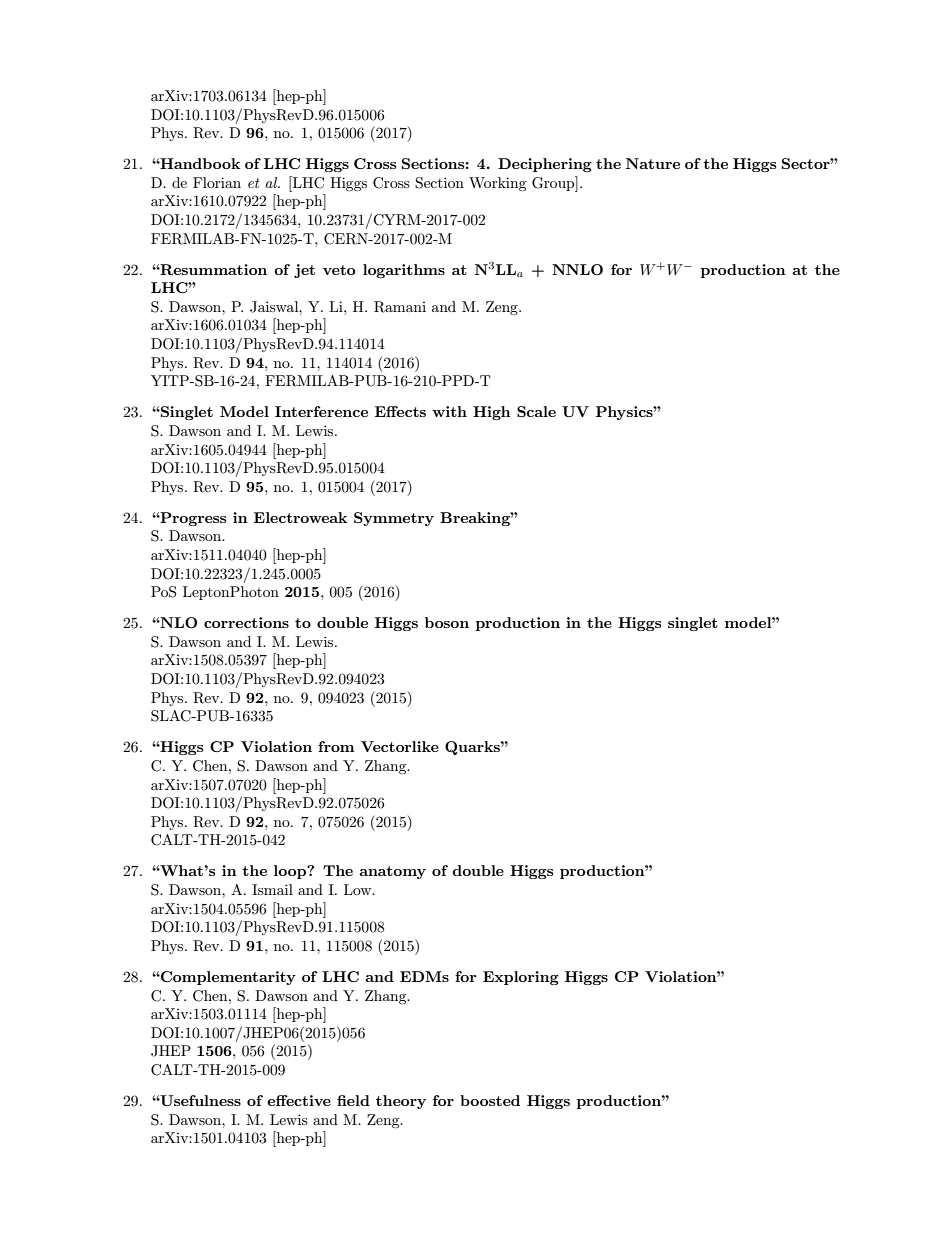 This image has width=952, height=1233. Describe the element at coordinates (299, 1100) in the image. I see `effective` at that location.
